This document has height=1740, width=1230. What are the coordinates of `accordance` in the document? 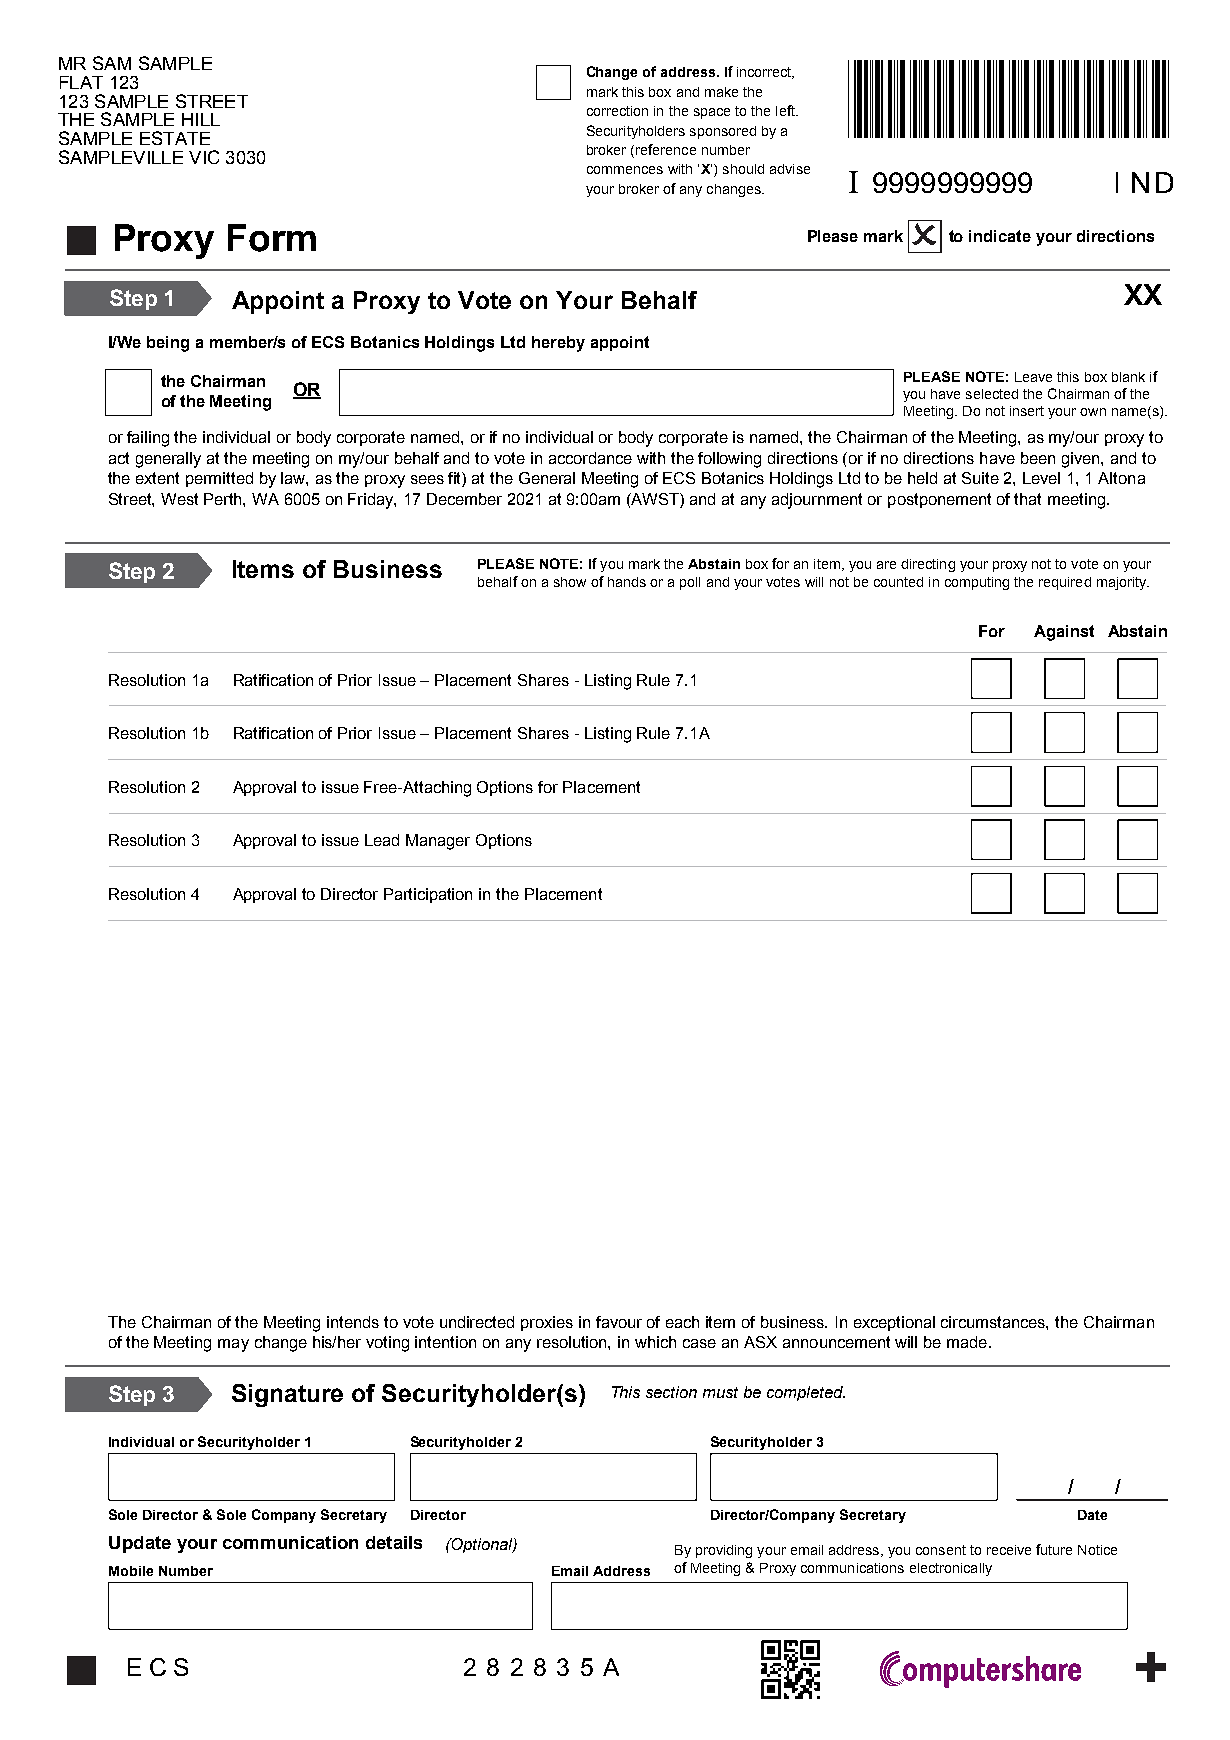 It's located at (590, 458).
